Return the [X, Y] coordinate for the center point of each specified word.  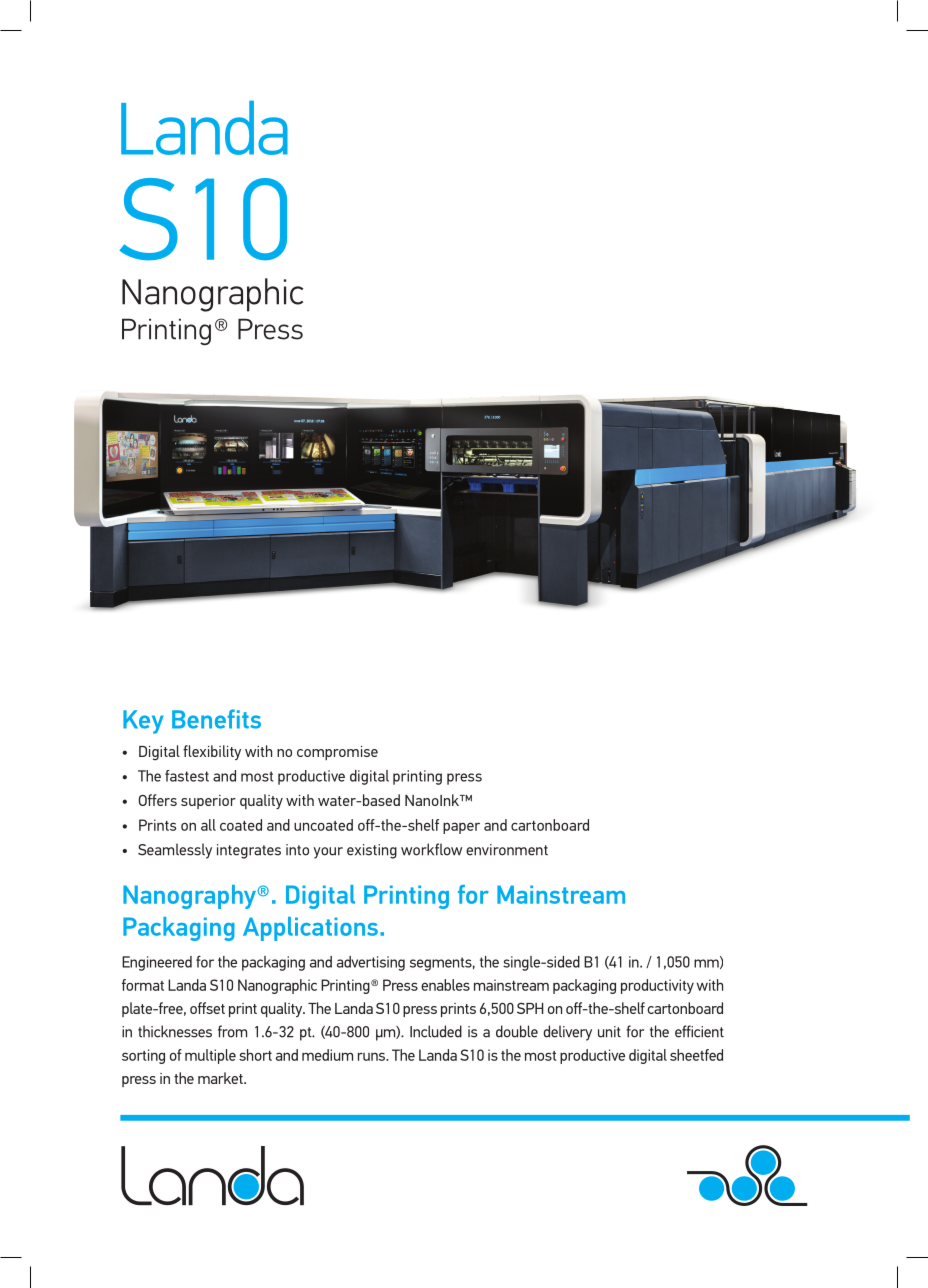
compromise [337, 753]
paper [461, 828]
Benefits [216, 719]
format [143, 985]
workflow [431, 849]
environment [507, 850]
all [208, 825]
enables [445, 985]
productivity [657, 986]
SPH [530, 1008]
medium [327, 1055]
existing [372, 851]
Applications [310, 929]
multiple [210, 1056]
